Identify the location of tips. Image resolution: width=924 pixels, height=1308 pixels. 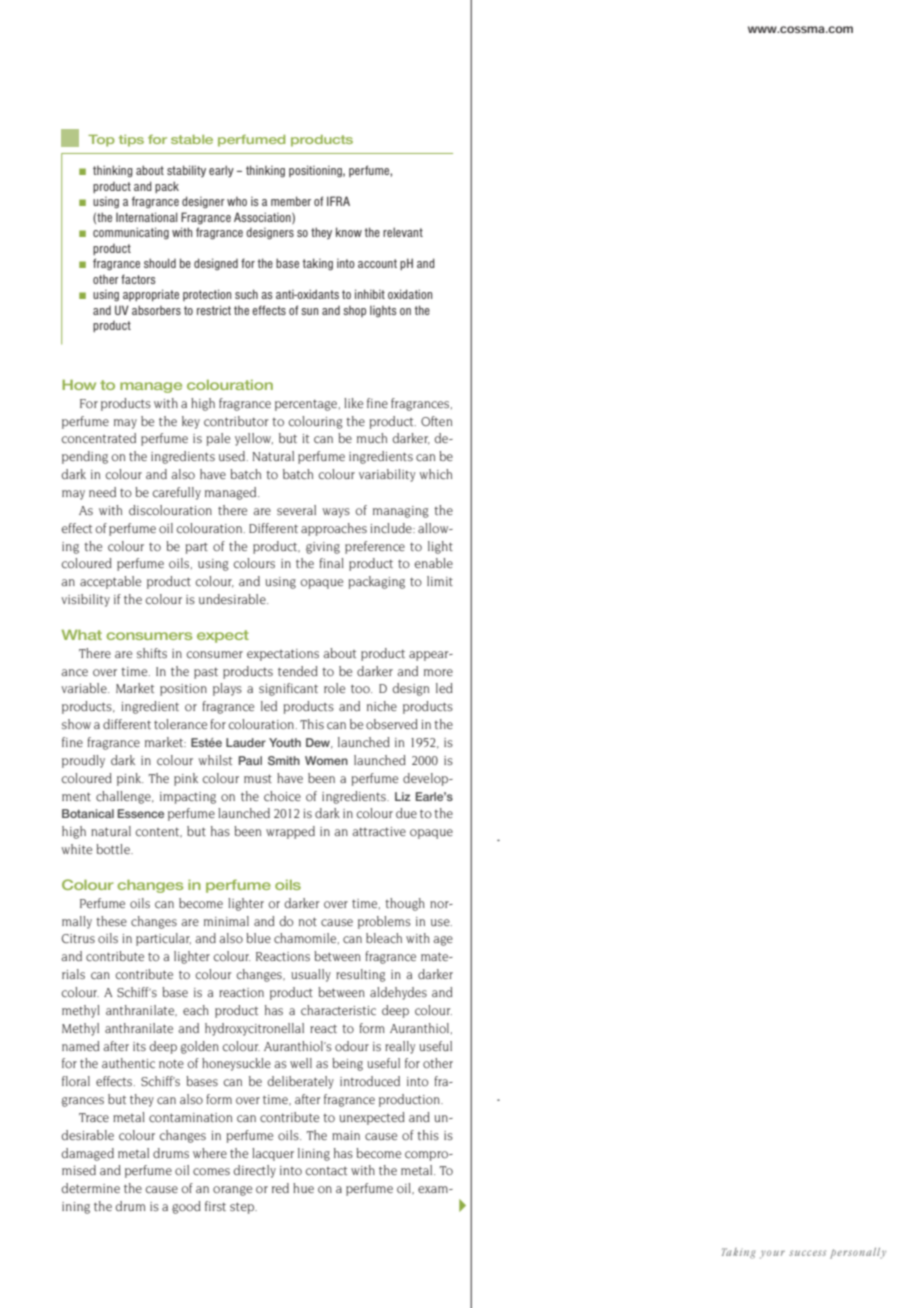
(131, 141).
